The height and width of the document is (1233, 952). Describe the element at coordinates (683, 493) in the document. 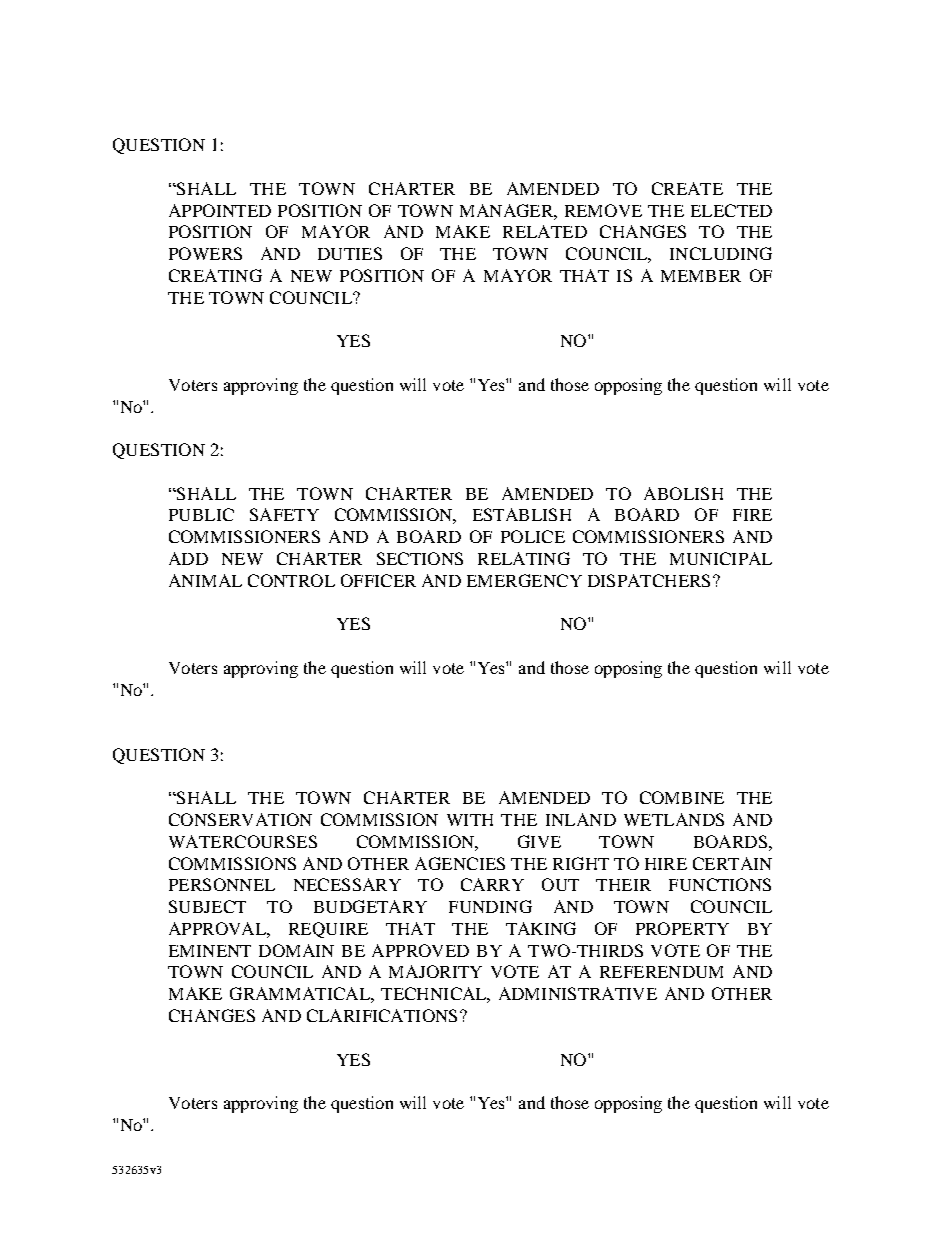

I see `ABOLISH` at that location.
